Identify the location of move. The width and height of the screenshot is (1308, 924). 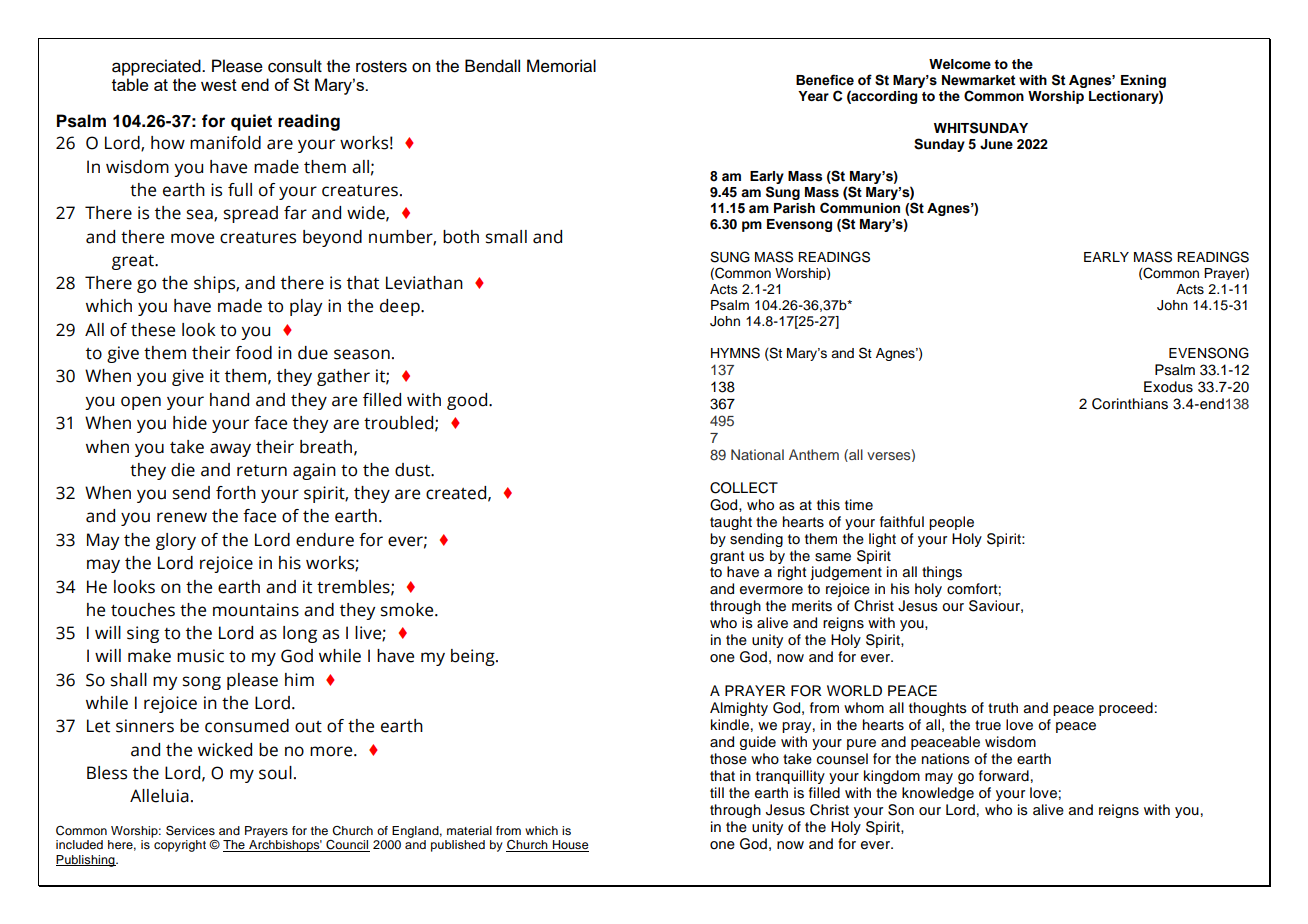
(192, 238).
